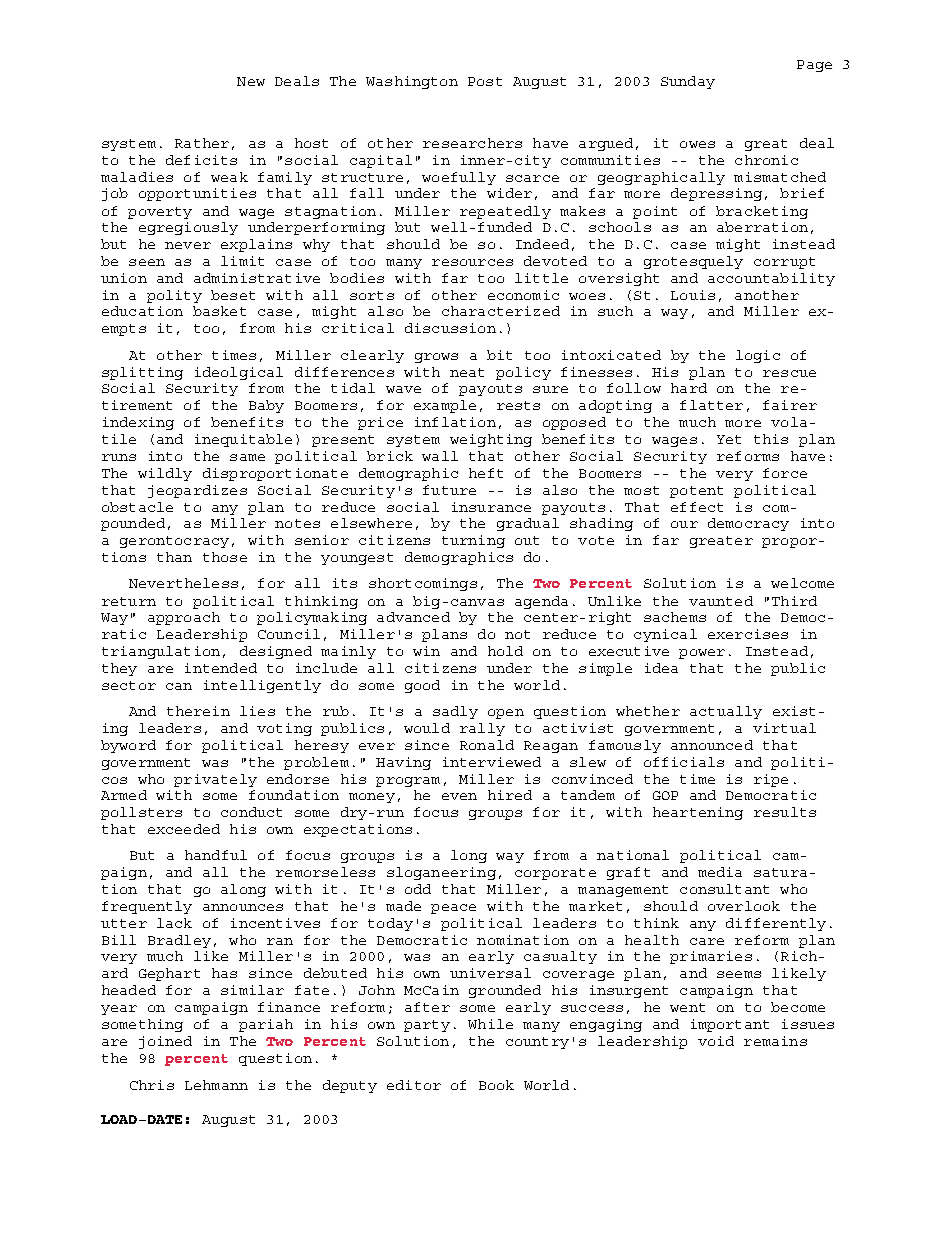  What do you see at coordinates (449, 490) in the screenshot?
I see `future` at bounding box center [449, 490].
